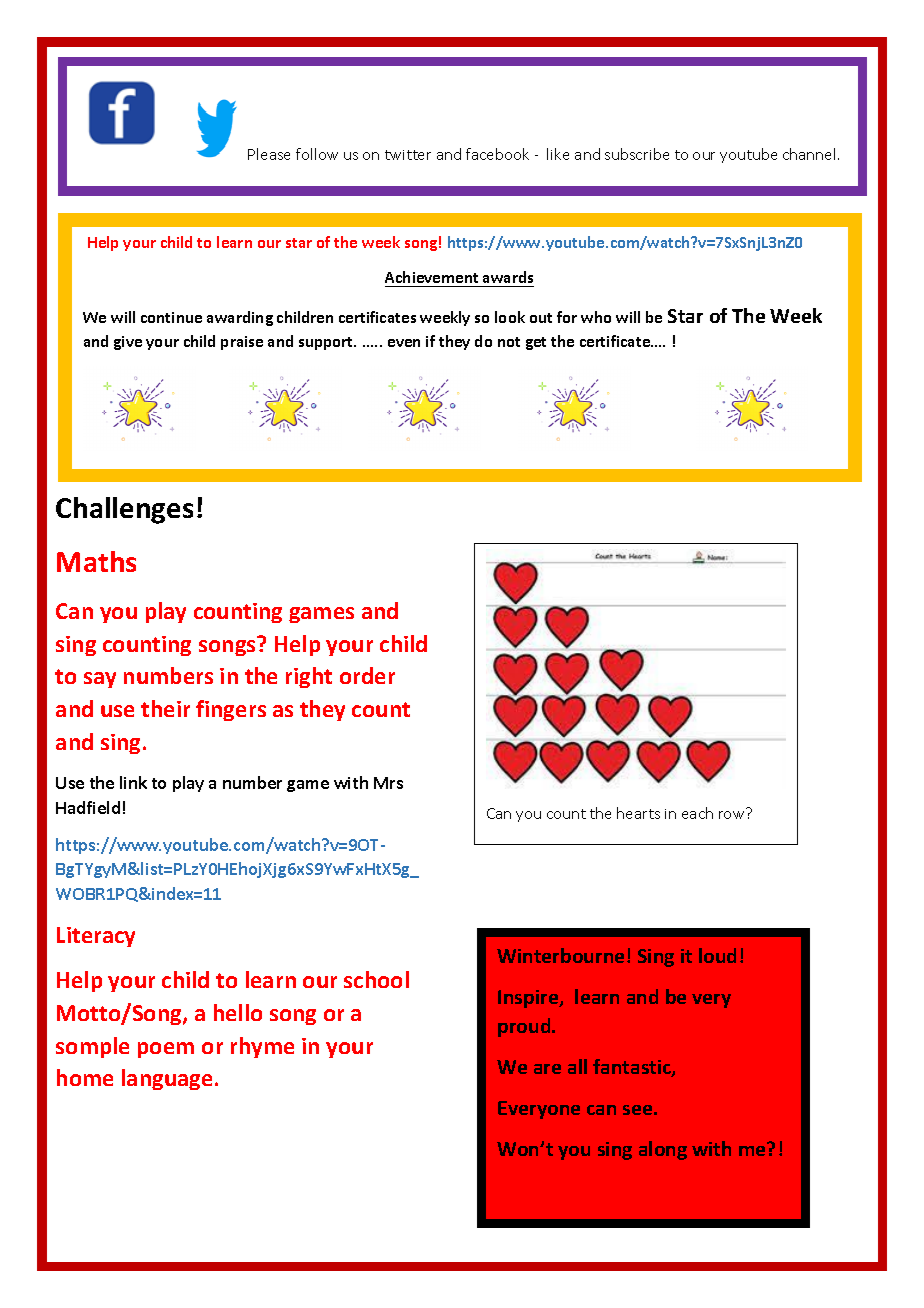  What do you see at coordinates (133, 782) in the screenshot?
I see `link` at bounding box center [133, 782].
